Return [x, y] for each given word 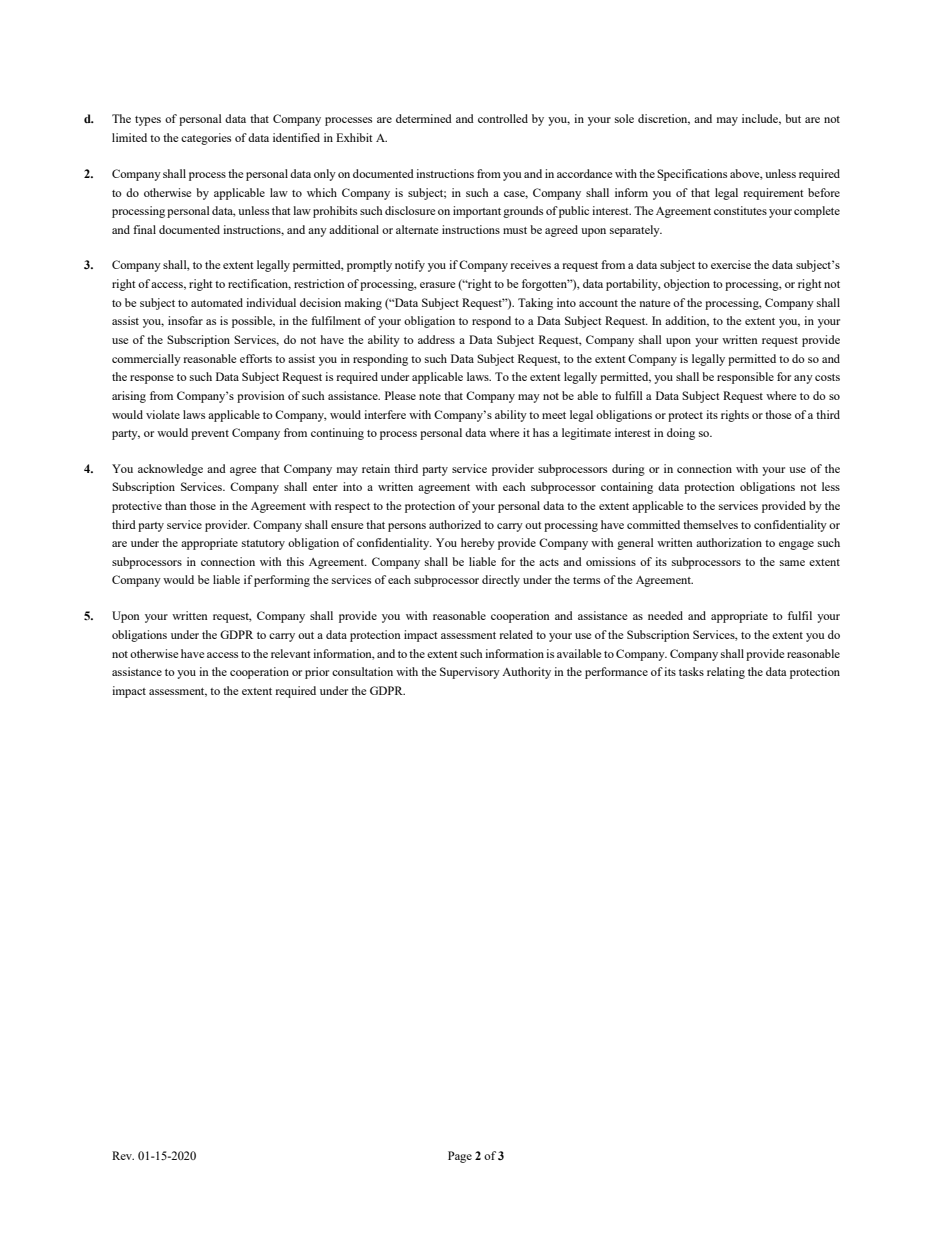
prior [317, 673]
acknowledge [170, 470]
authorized [455, 524]
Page [460, 1157]
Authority [526, 673]
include [761, 119]
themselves [710, 524]
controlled [503, 118]
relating [726, 673]
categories [206, 139]
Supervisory [470, 673]
